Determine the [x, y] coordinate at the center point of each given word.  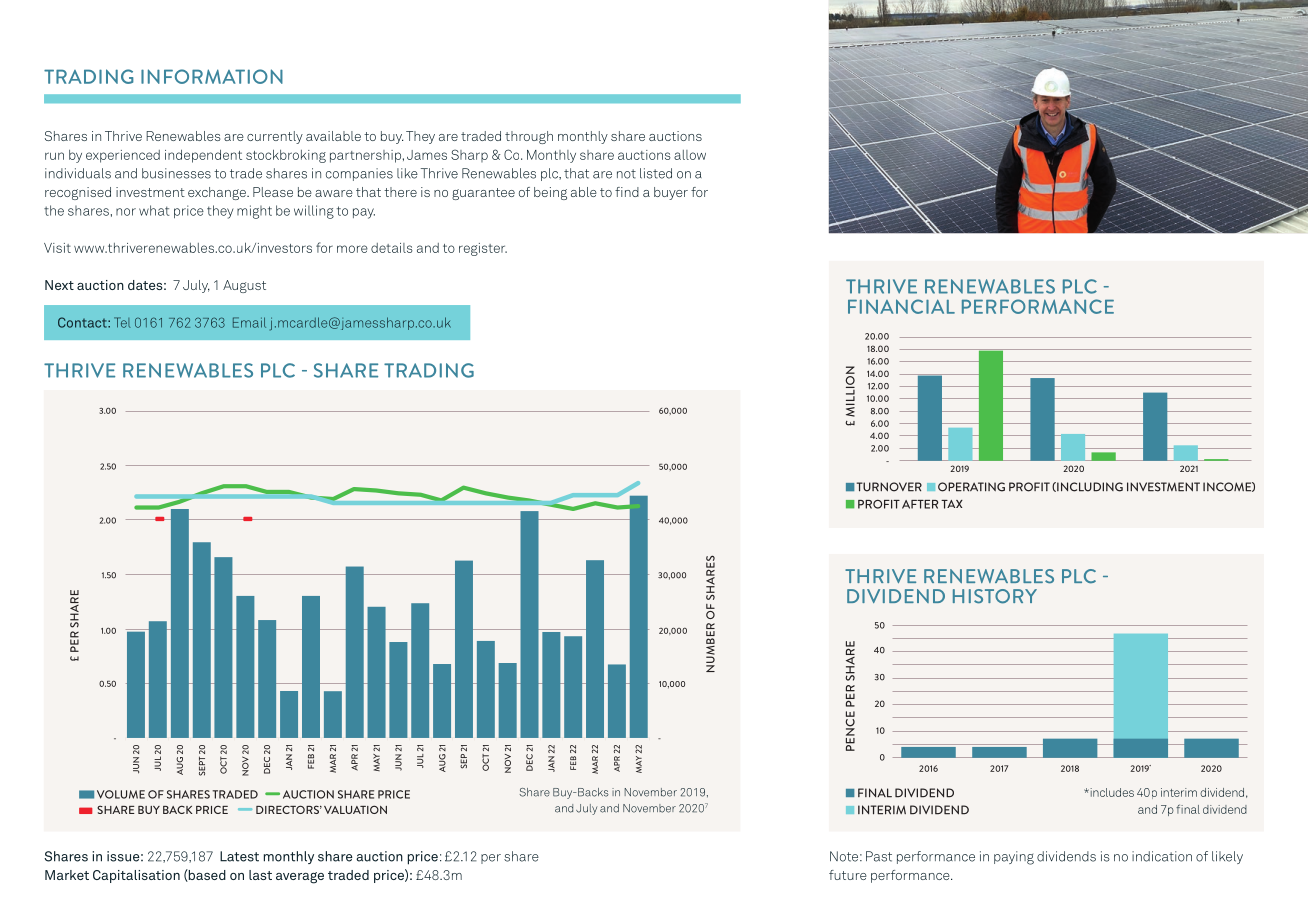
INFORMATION [212, 76]
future [848, 875]
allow [690, 155]
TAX [952, 504]
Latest [239, 856]
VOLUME [121, 794]
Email [249, 322]
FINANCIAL [901, 306]
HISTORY [995, 596]
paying [1014, 858]
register [483, 249]
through [529, 137]
